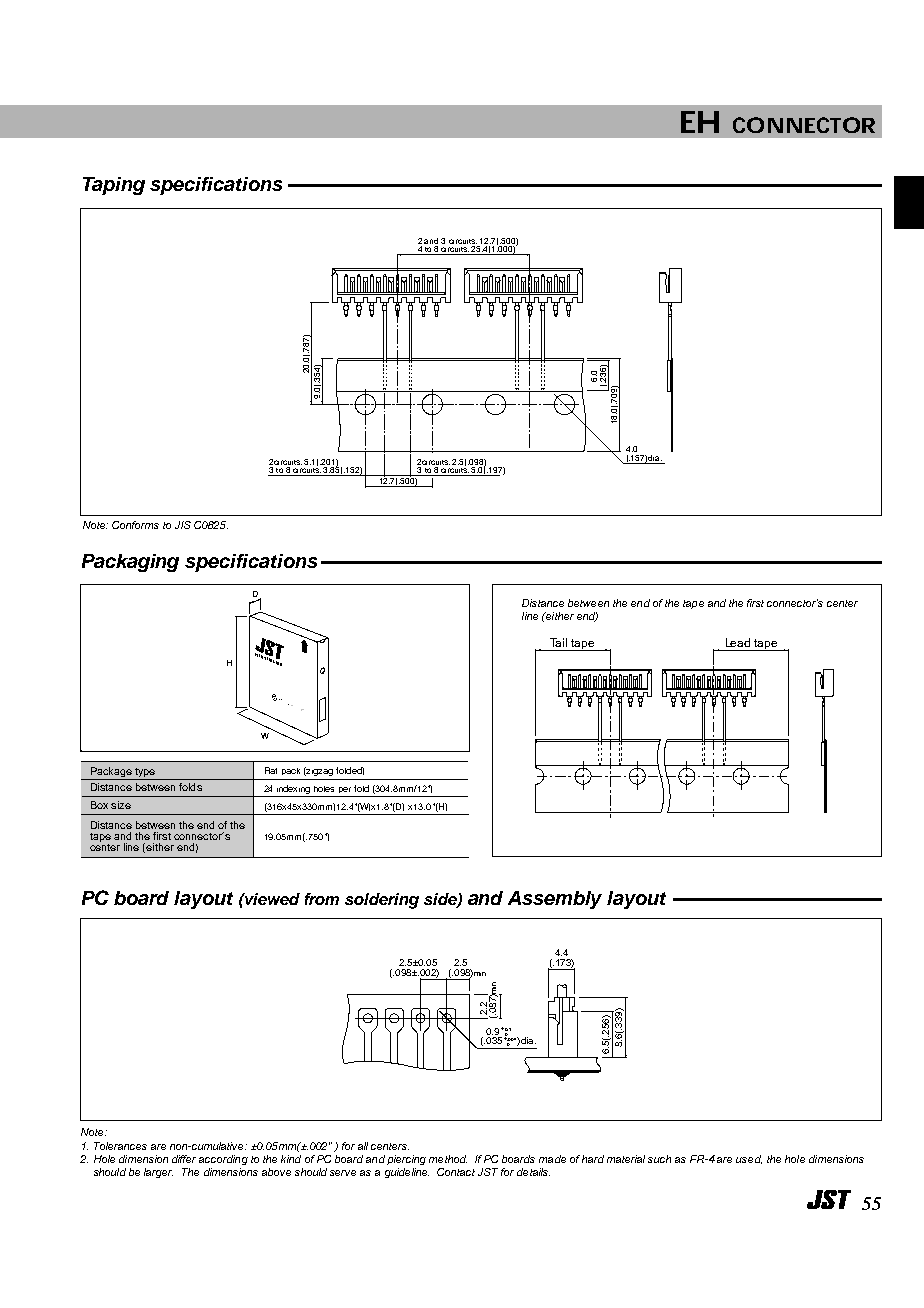 Image resolution: width=924 pixels, height=1308 pixels. What do you see at coordinates (183, 525) in the document?
I see `JIS` at bounding box center [183, 525].
